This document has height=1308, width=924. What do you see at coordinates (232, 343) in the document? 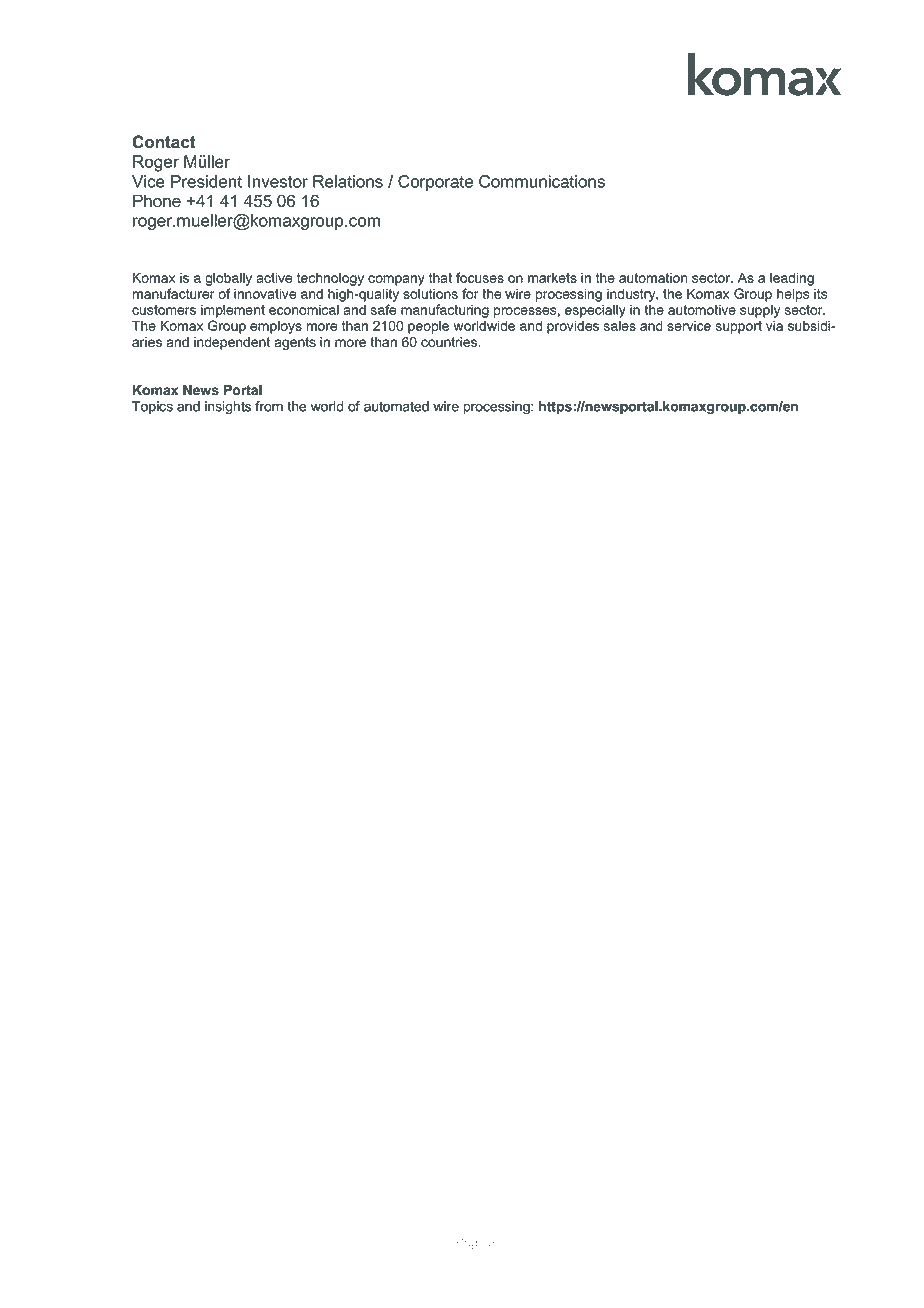
I see `independent` at bounding box center [232, 343].
